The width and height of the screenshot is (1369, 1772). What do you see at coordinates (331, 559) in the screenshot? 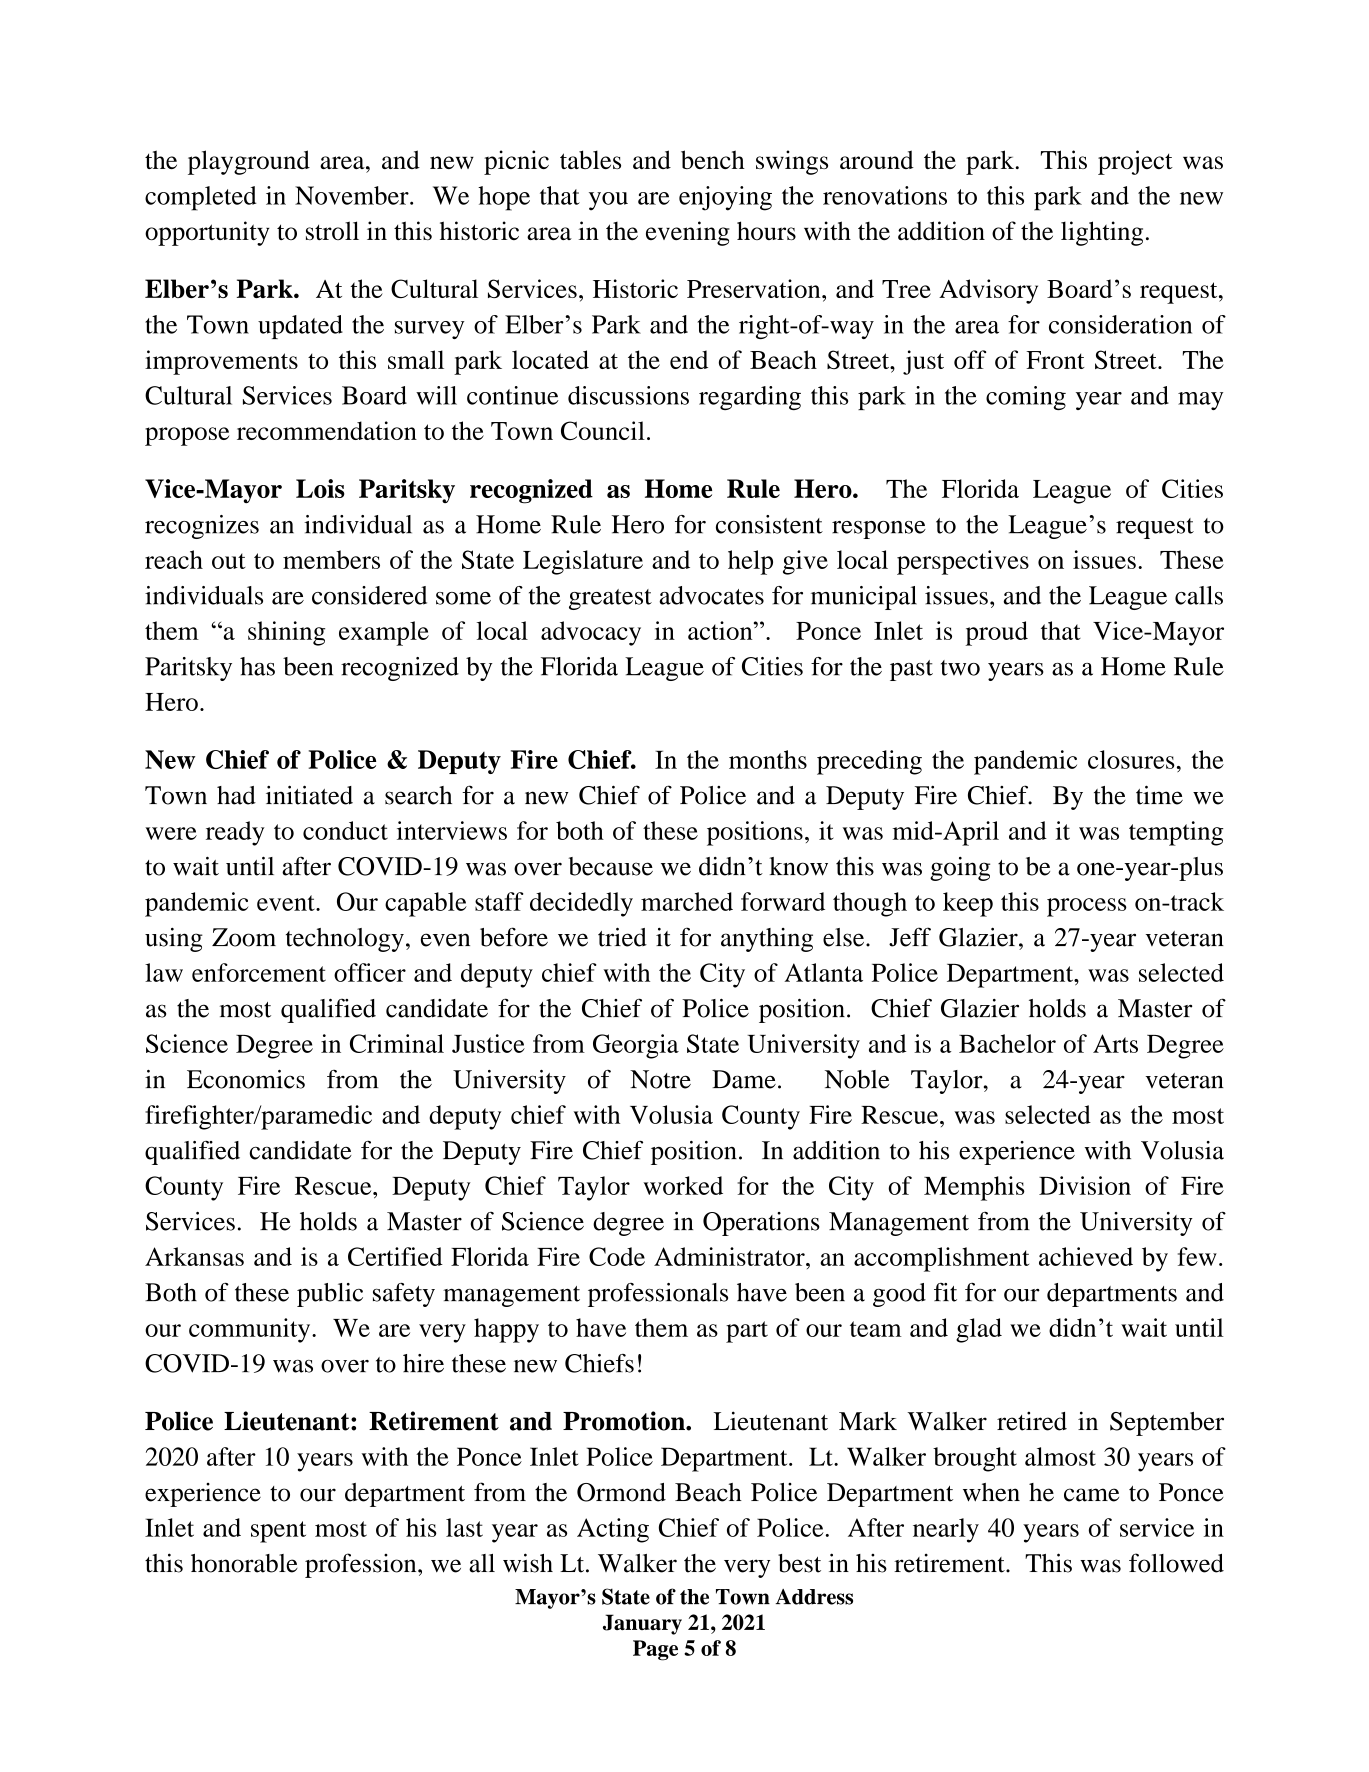
I see `members` at bounding box center [331, 559].
